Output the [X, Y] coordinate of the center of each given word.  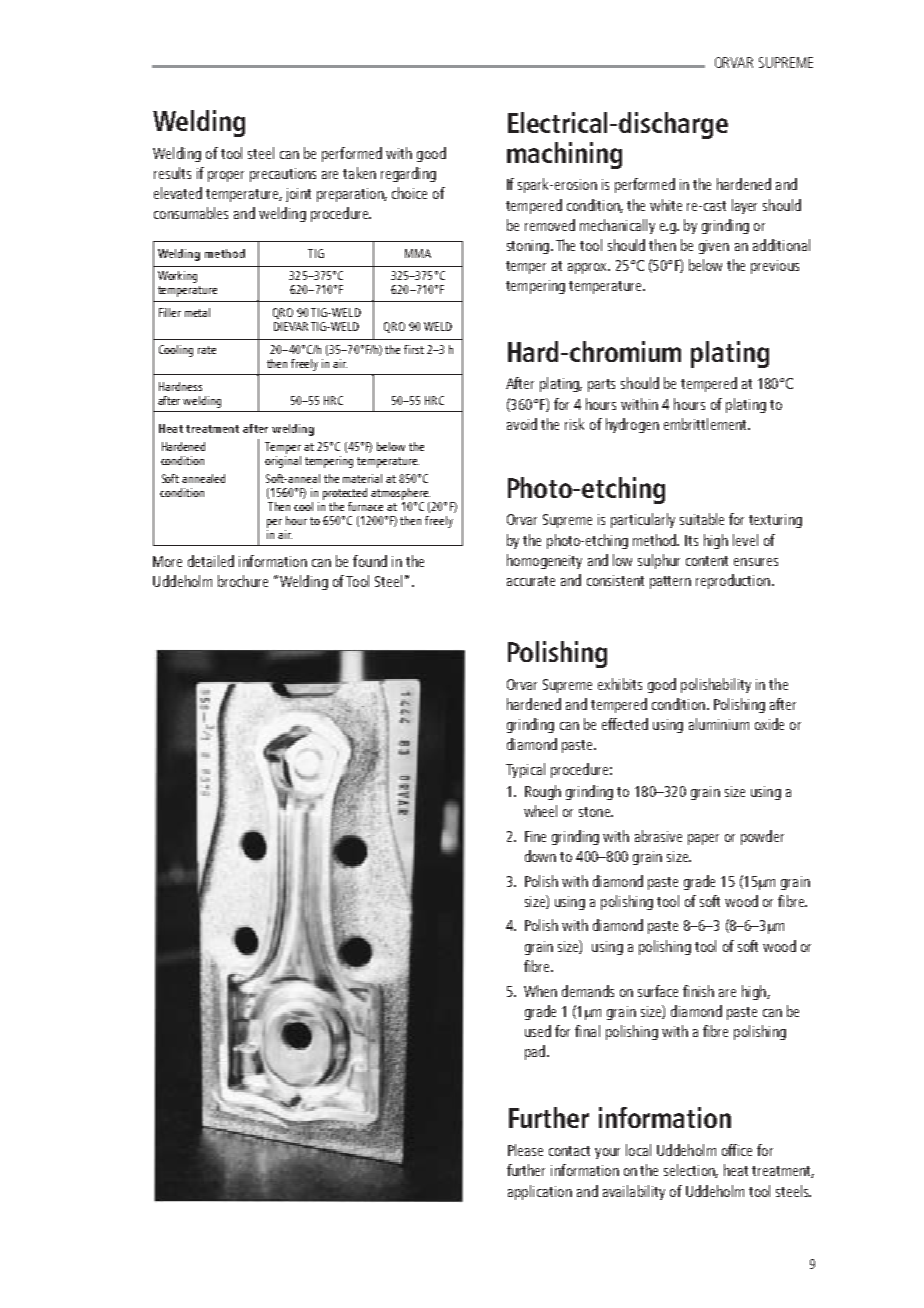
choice [409, 193]
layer [744, 206]
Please [525, 1150]
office [737, 1150]
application [540, 1192]
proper [226, 176]
